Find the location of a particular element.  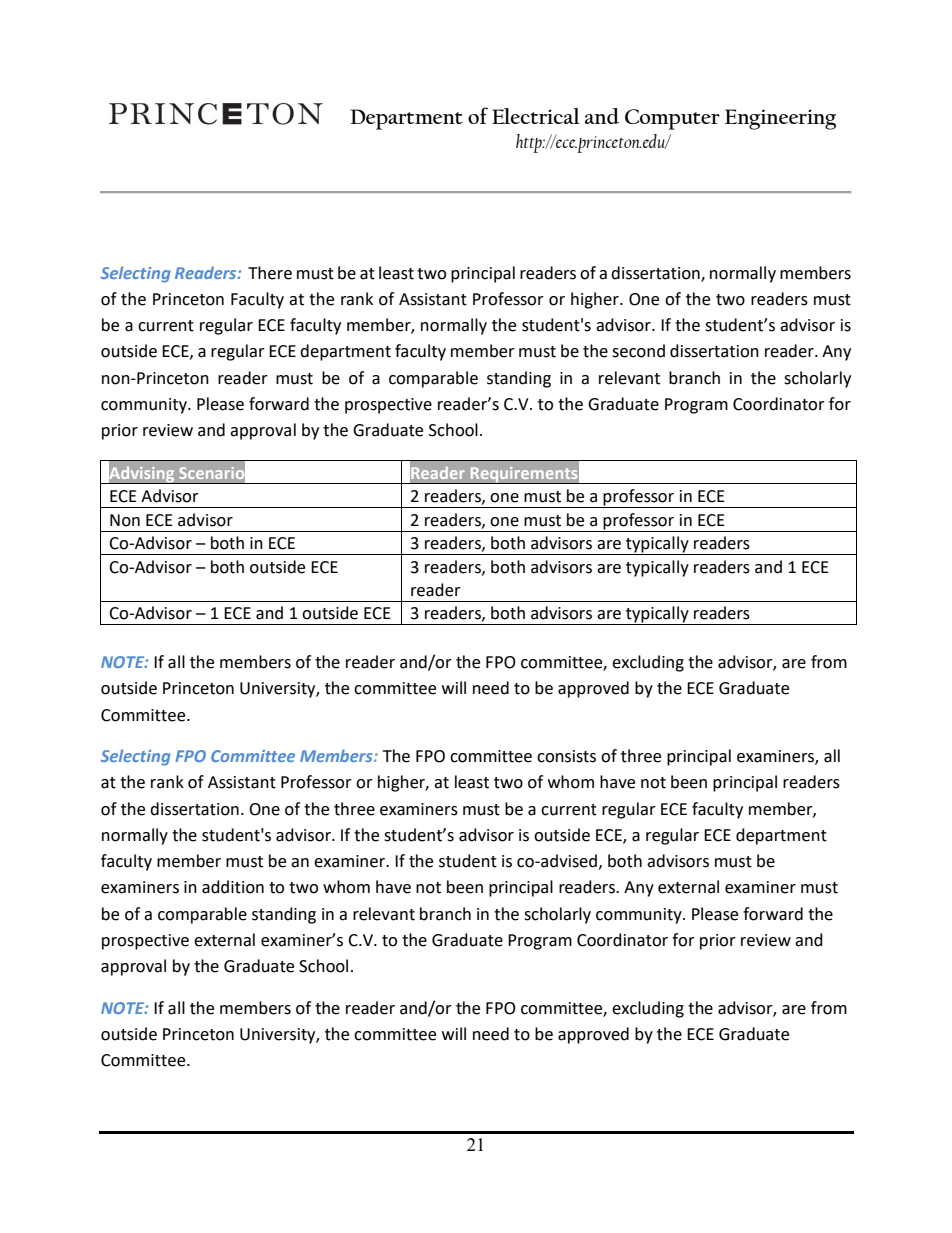

Engineering is located at coordinates (780, 119).
